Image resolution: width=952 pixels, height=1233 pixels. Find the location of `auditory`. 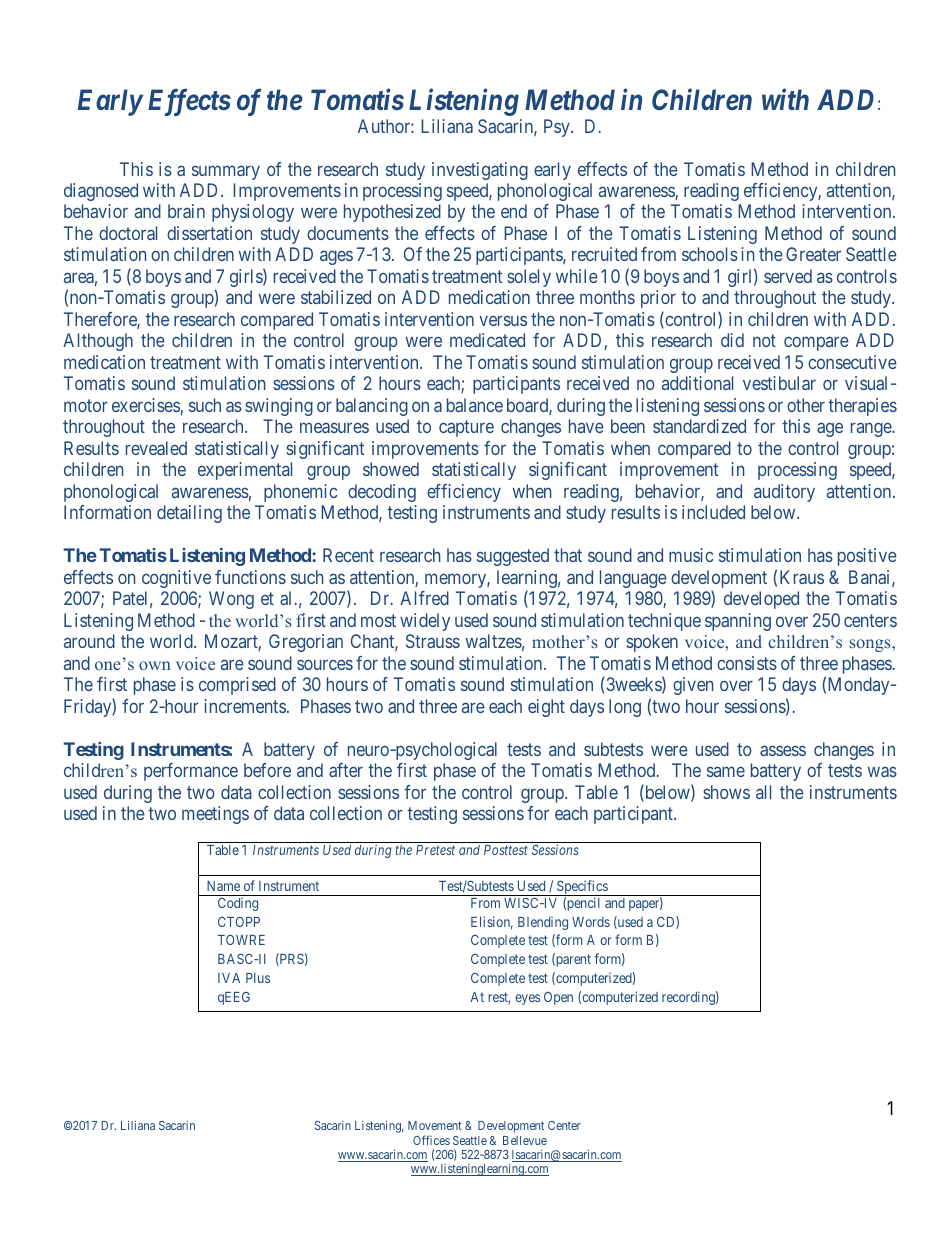

auditory is located at coordinates (784, 493).
